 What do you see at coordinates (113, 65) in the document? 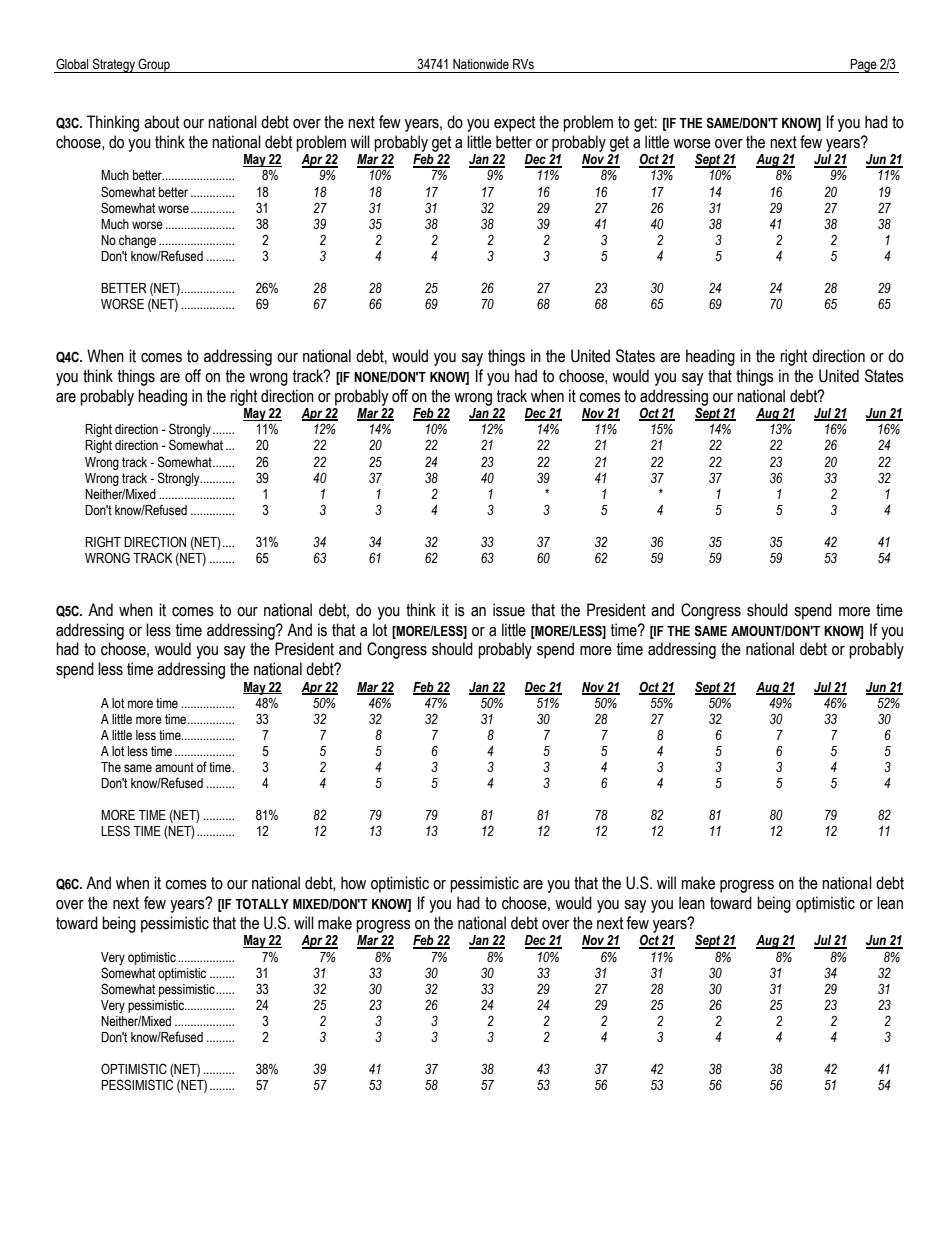
I see `Strategy` at bounding box center [113, 65].
